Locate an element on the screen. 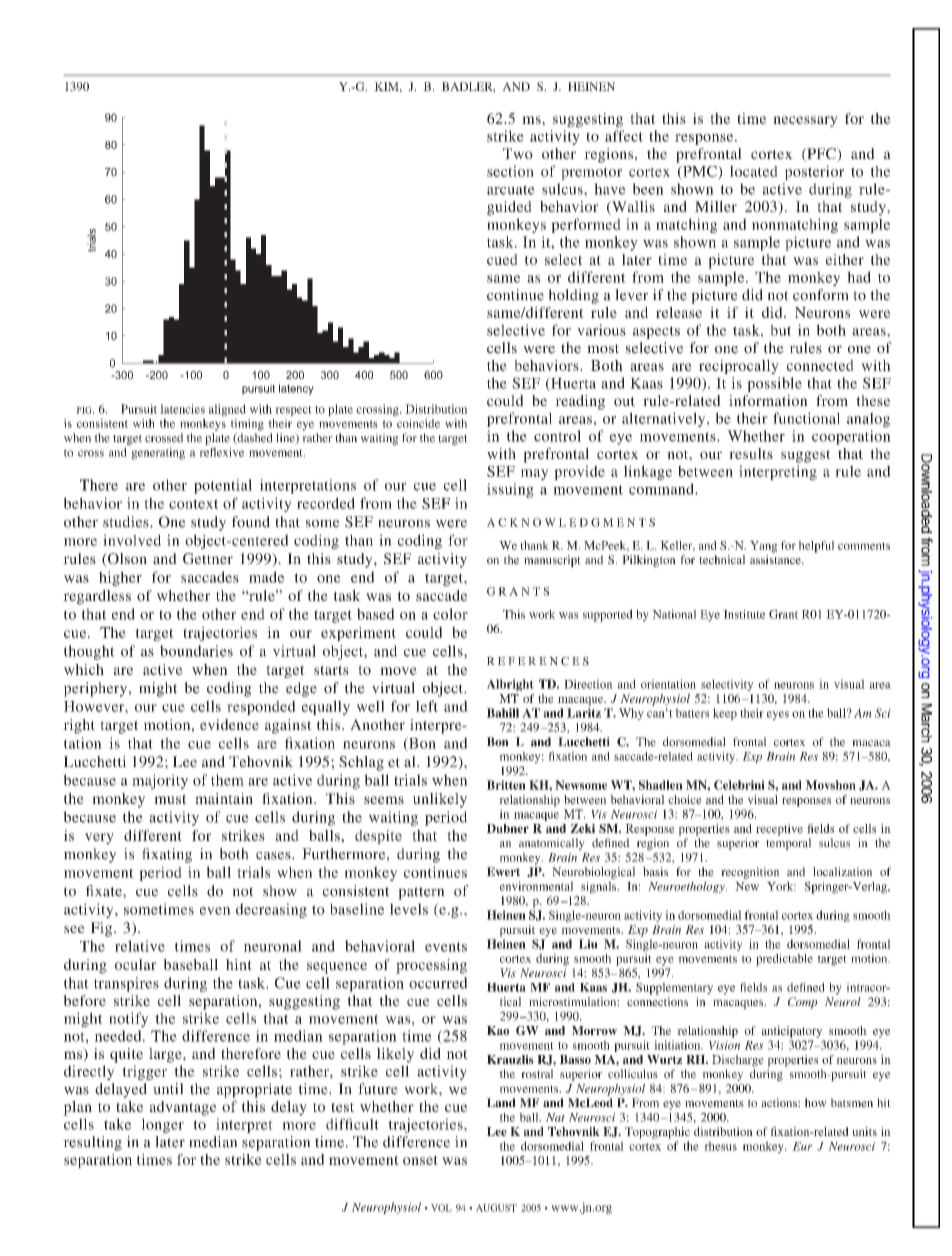  Two is located at coordinates (518, 153).
